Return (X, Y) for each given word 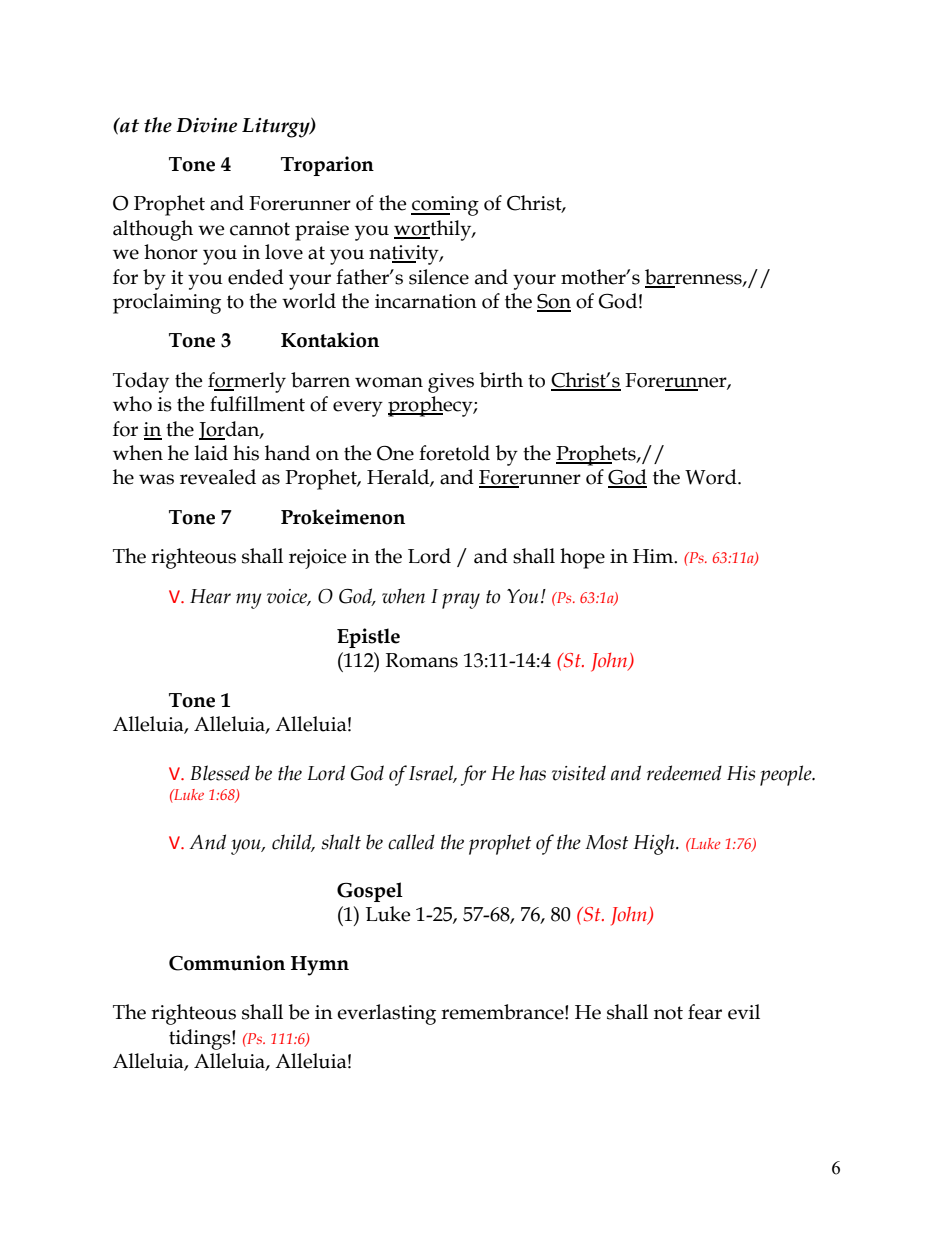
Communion (227, 963)
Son (554, 302)
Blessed (220, 773)
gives (451, 383)
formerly (247, 382)
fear (705, 1012)
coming (445, 206)
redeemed (684, 773)
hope (582, 558)
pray (461, 601)
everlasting (386, 1014)
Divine (206, 125)
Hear (210, 596)
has (532, 773)
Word (712, 477)
